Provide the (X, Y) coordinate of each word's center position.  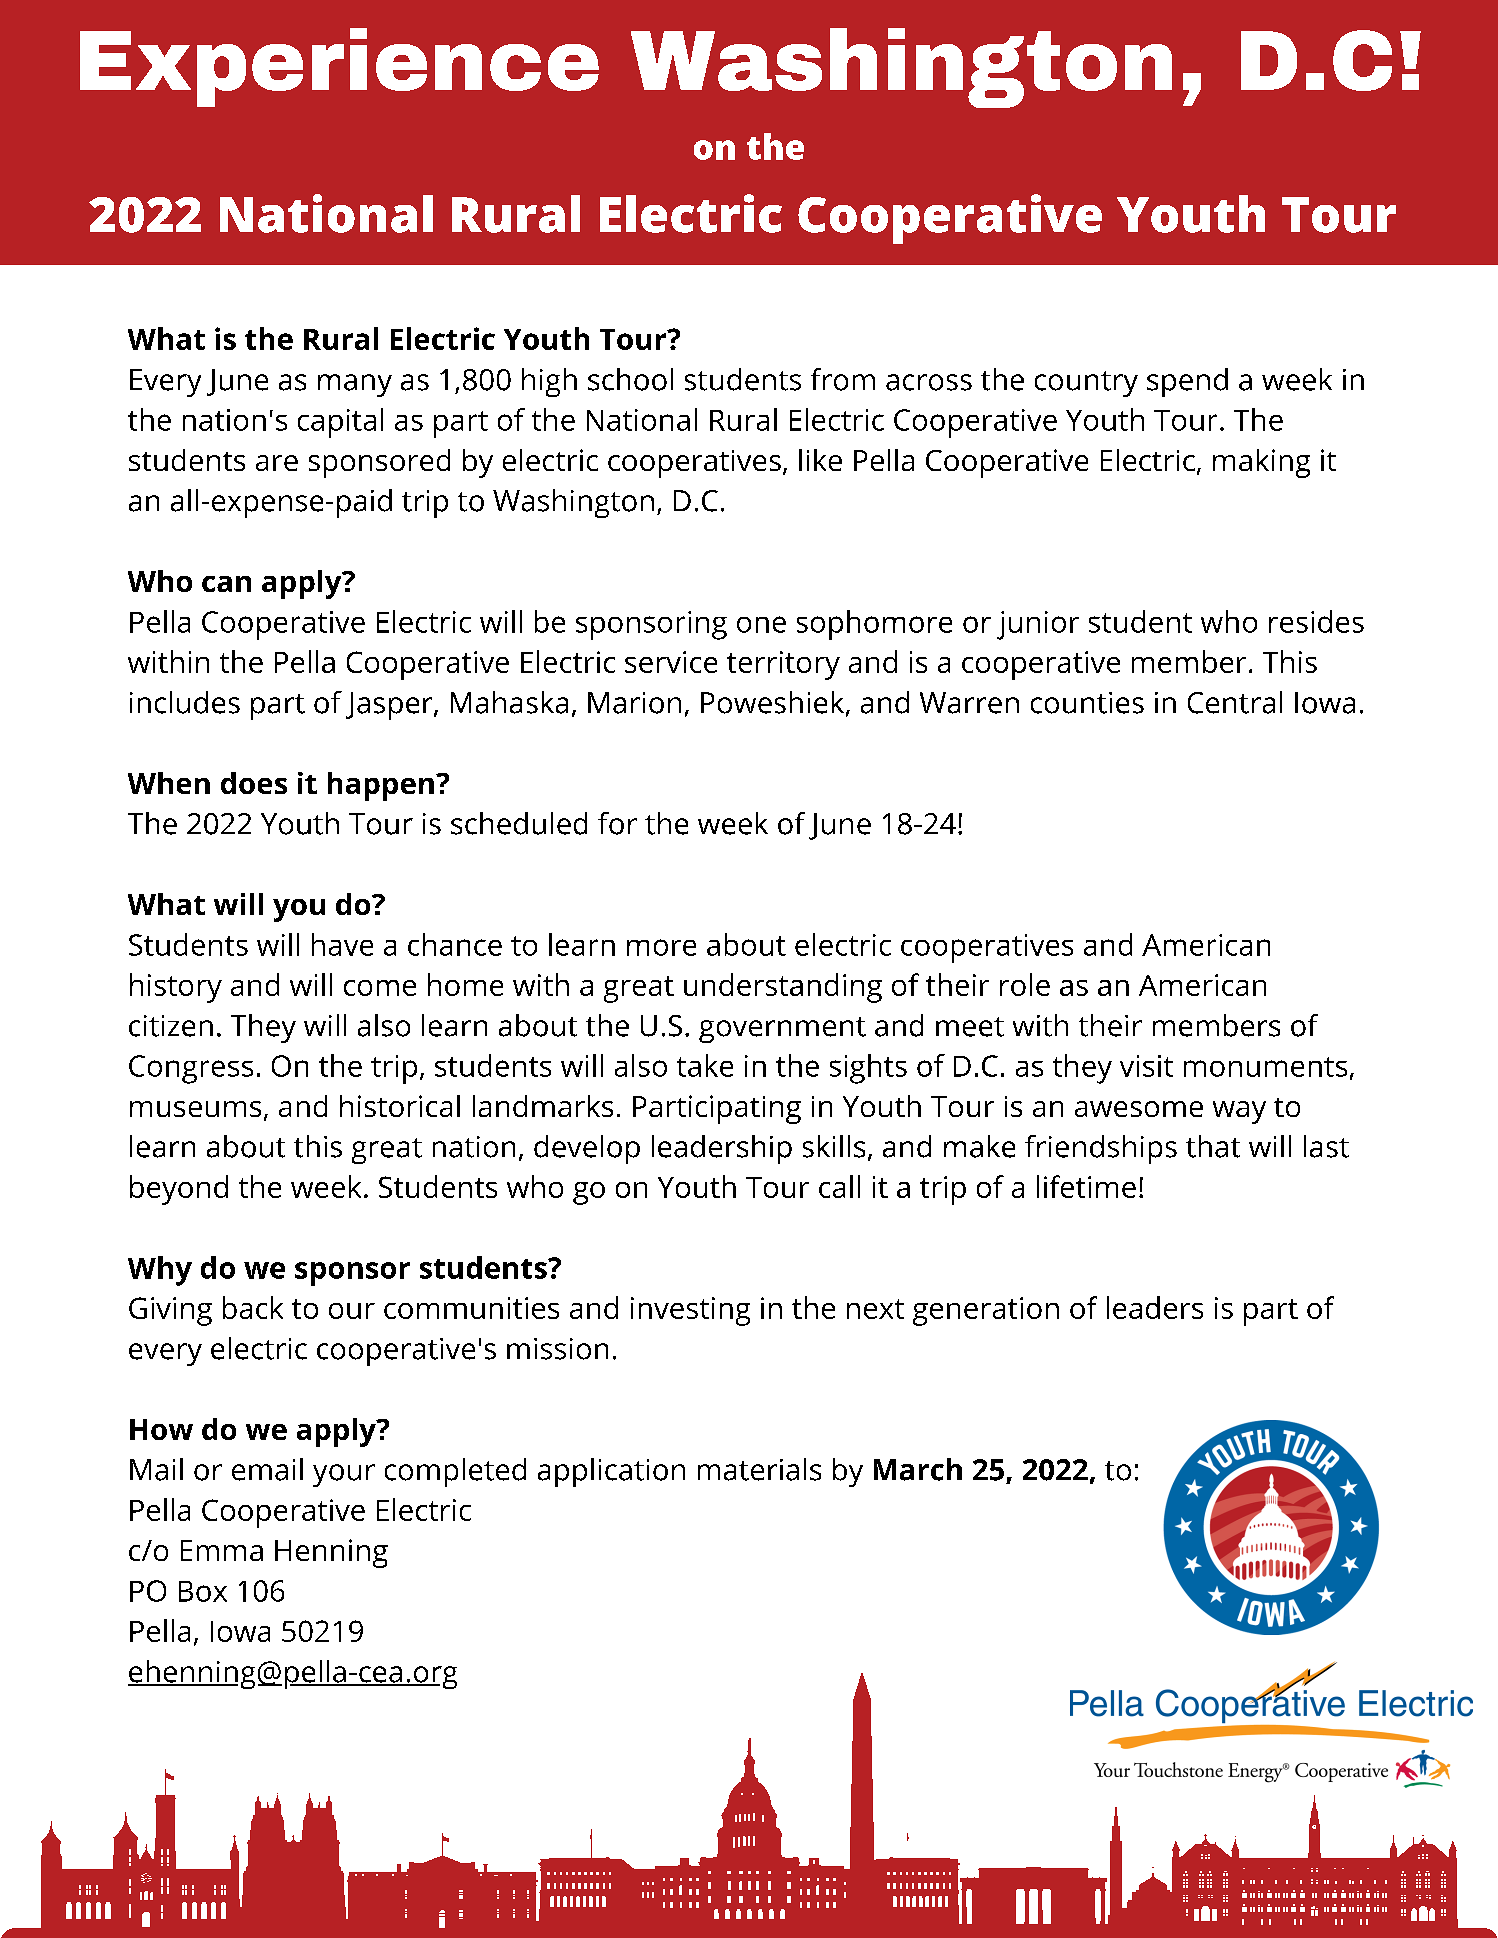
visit (1146, 1066)
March (918, 1469)
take (705, 1065)
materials (759, 1469)
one (761, 624)
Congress (191, 1069)
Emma (222, 1550)
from (843, 379)
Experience (339, 67)
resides (1316, 621)
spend (1187, 382)
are (277, 463)
